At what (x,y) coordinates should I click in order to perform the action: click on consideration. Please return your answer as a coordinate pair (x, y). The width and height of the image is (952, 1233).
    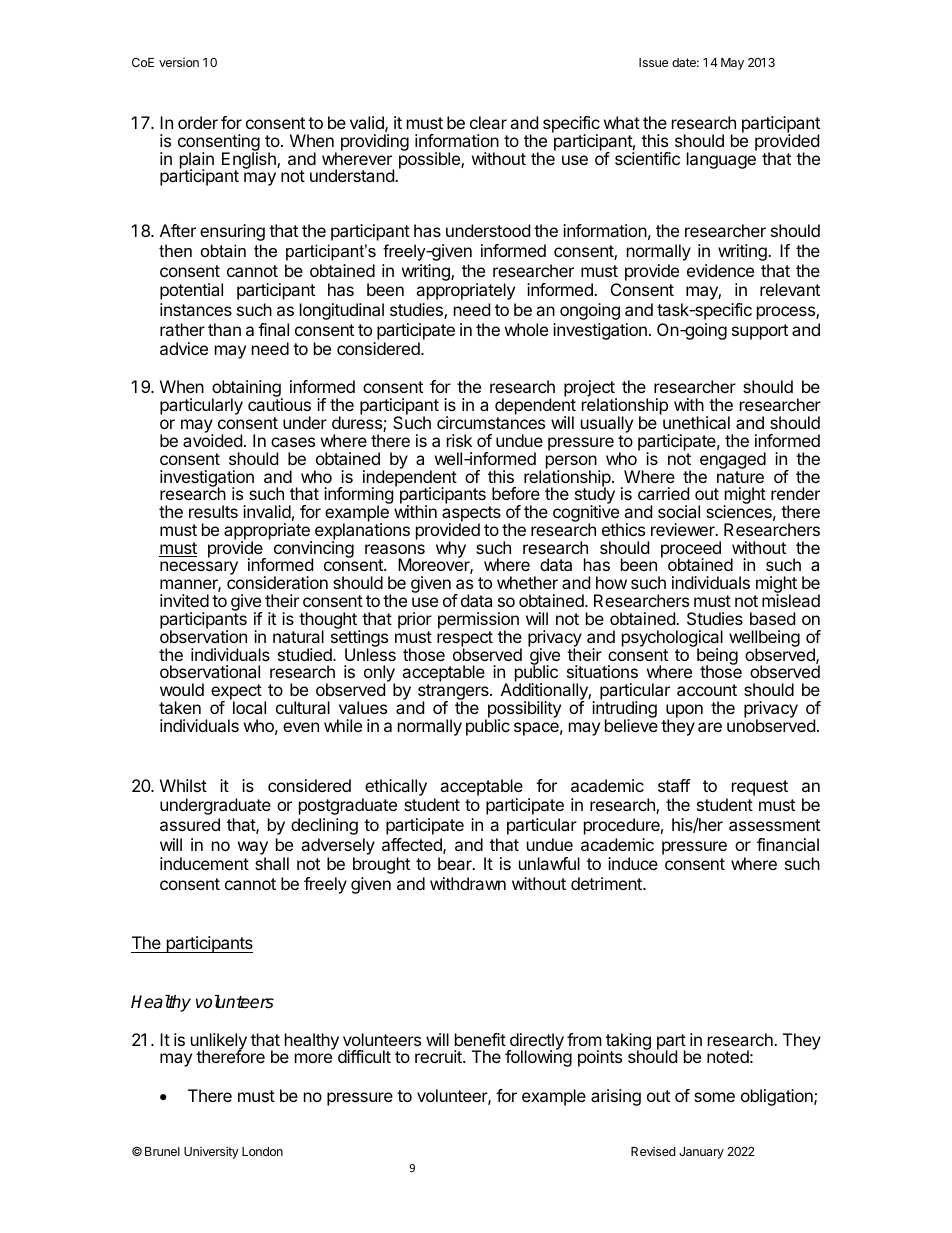
    Looking at the image, I should click on (277, 582).
